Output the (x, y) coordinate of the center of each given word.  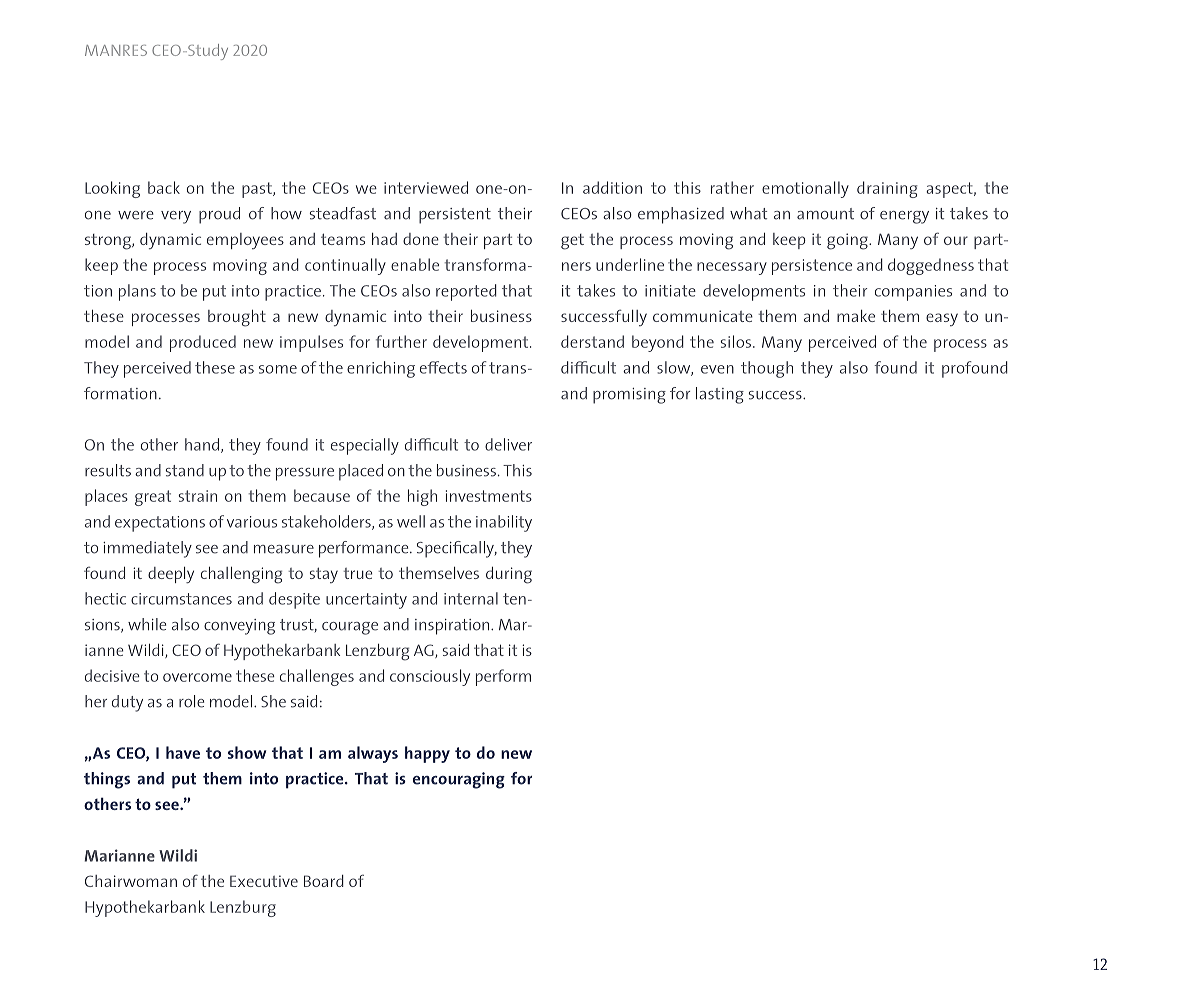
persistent (455, 216)
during (509, 575)
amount (825, 214)
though (767, 369)
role (191, 701)
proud (219, 215)
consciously (430, 677)
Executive (264, 881)
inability (504, 523)
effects (443, 367)
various (252, 522)
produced (203, 343)
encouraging (459, 780)
